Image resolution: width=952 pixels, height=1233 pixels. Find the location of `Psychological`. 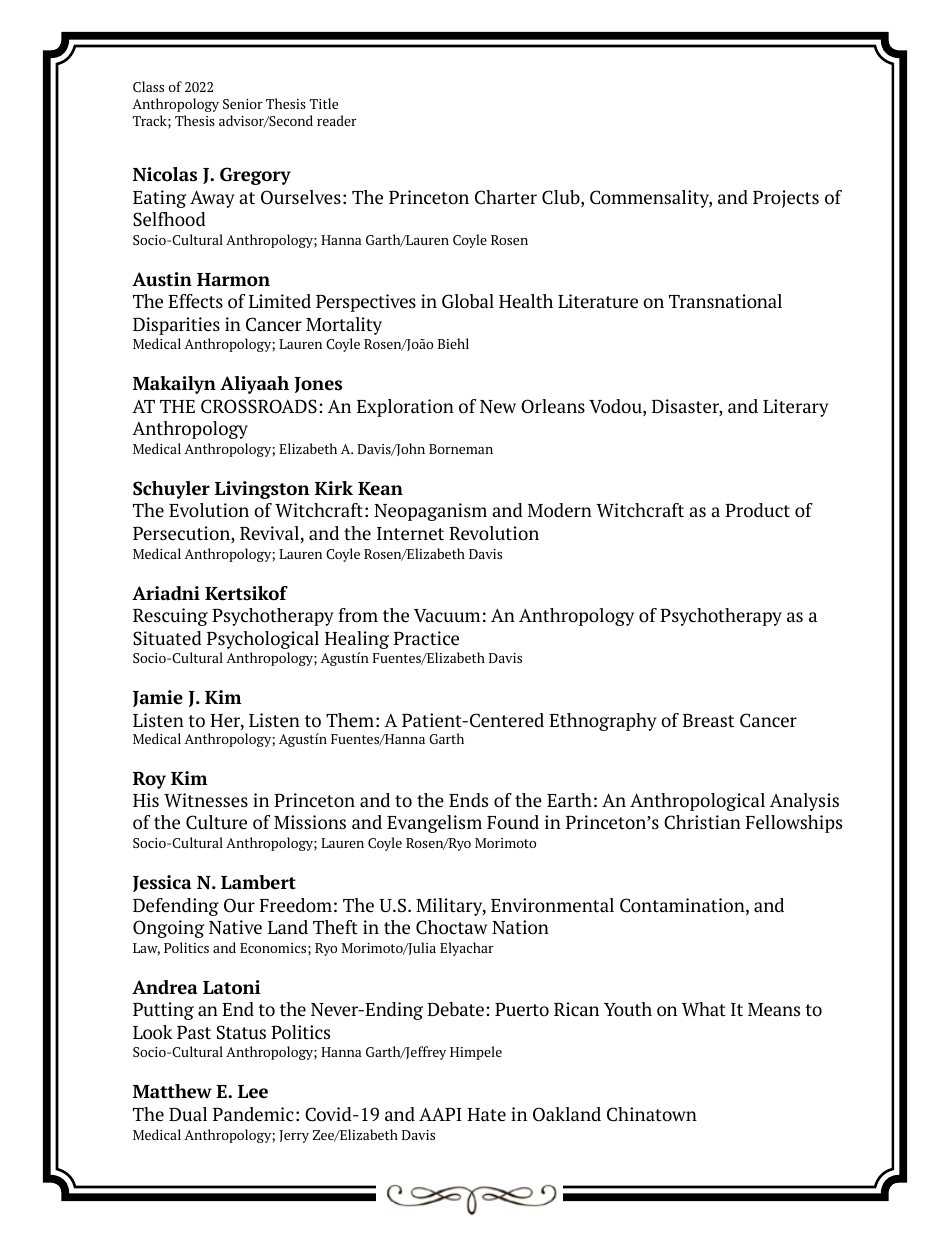

Psychological is located at coordinates (263, 640).
